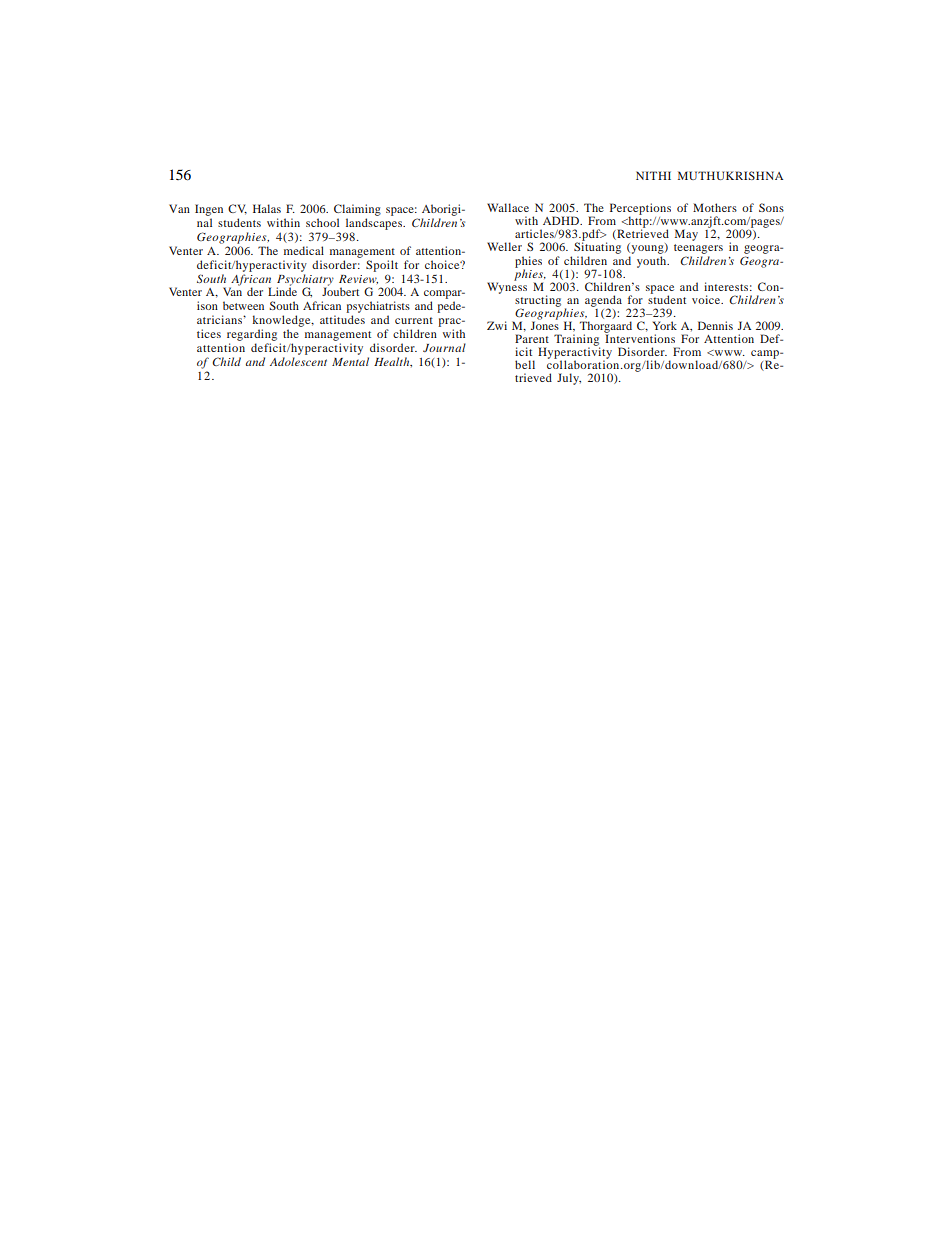  I want to click on Review, so click(358, 279).
